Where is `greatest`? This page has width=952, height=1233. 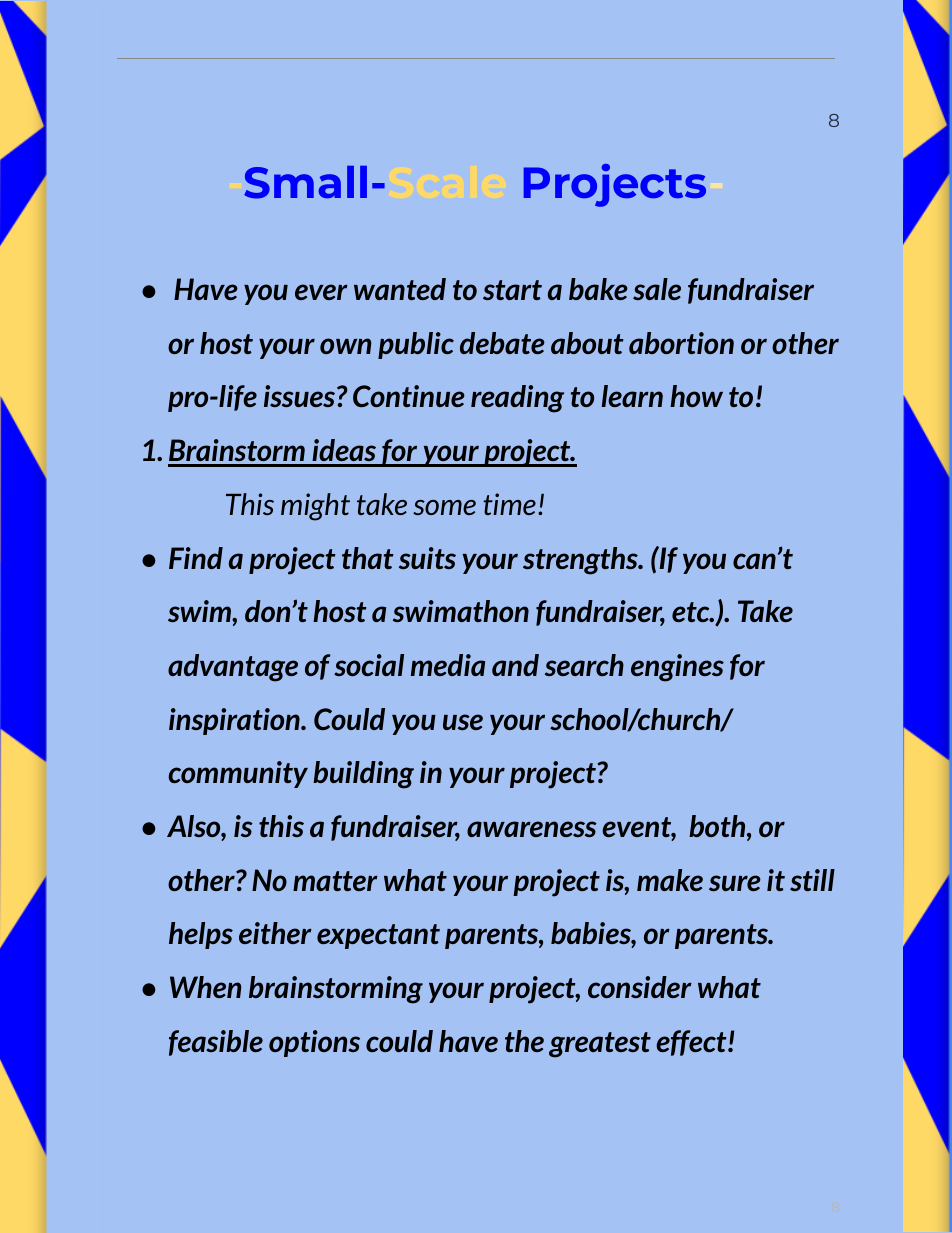
greatest is located at coordinates (600, 1045).
